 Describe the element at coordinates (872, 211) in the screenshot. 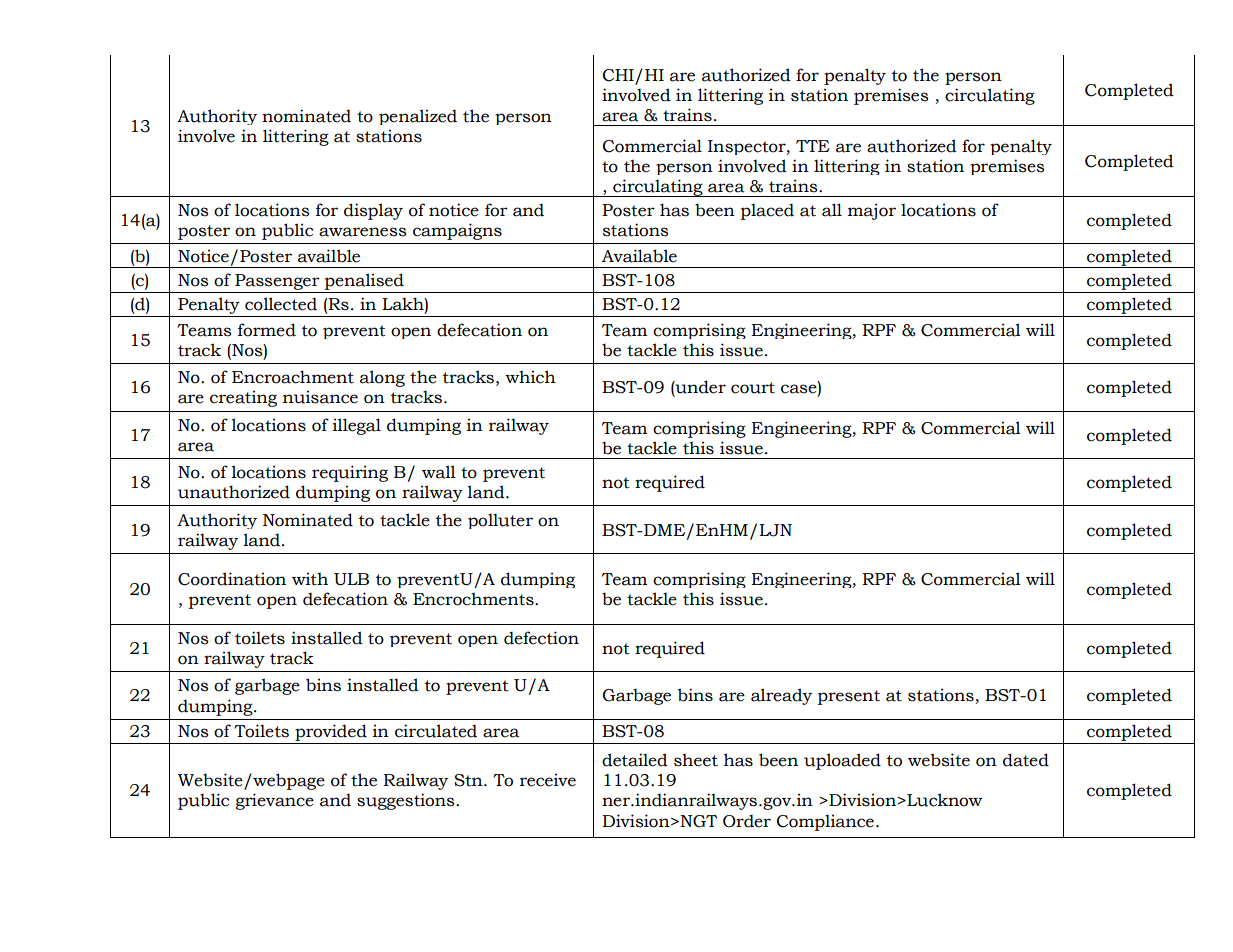

I see `major` at that location.
